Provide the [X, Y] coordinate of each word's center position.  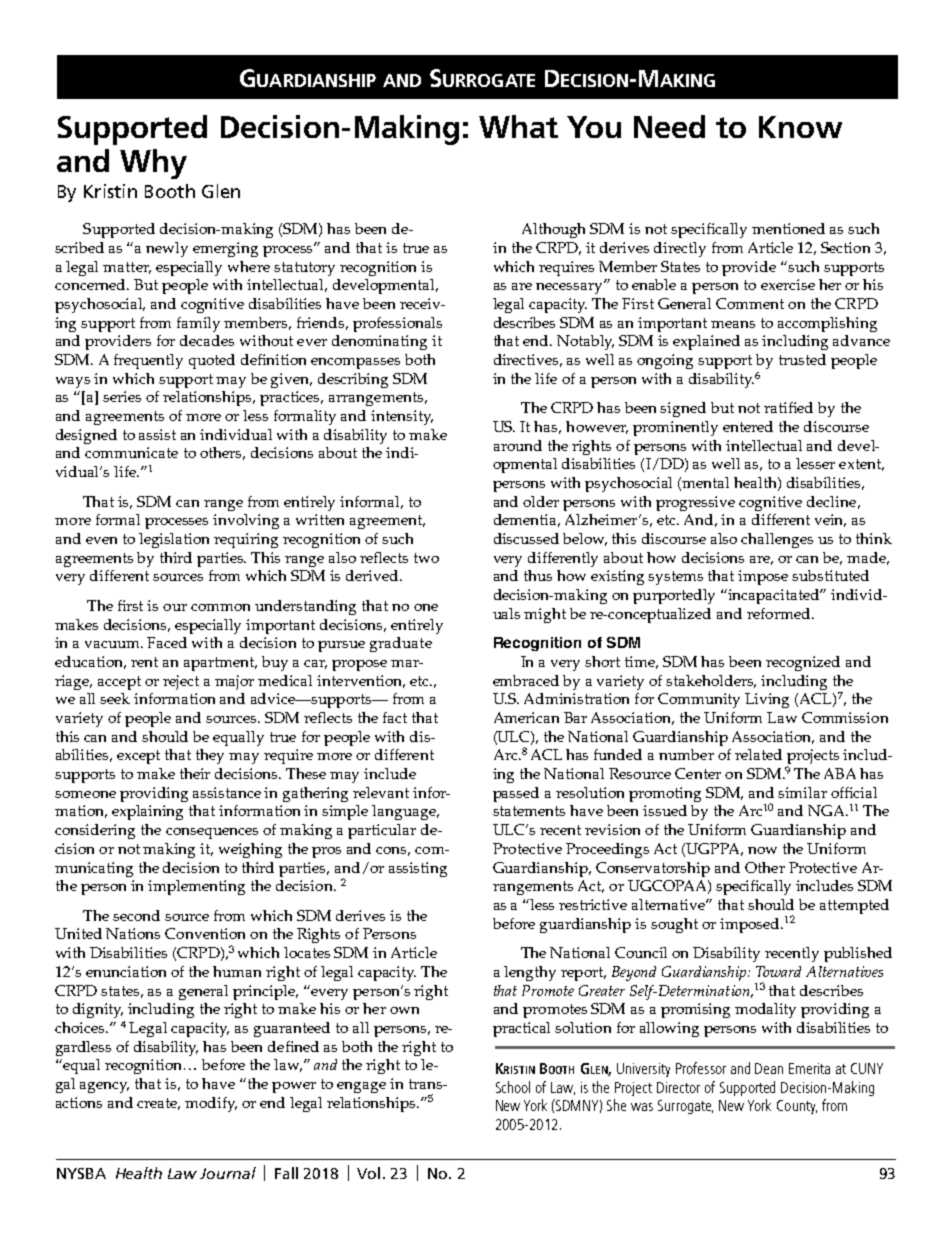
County [797, 1107]
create [158, 1104]
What [518, 126]
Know [800, 127]
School [513, 1087]
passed [516, 794]
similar [802, 792]
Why [153, 164]
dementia [527, 520]
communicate [131, 452]
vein [830, 520]
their [195, 773]
